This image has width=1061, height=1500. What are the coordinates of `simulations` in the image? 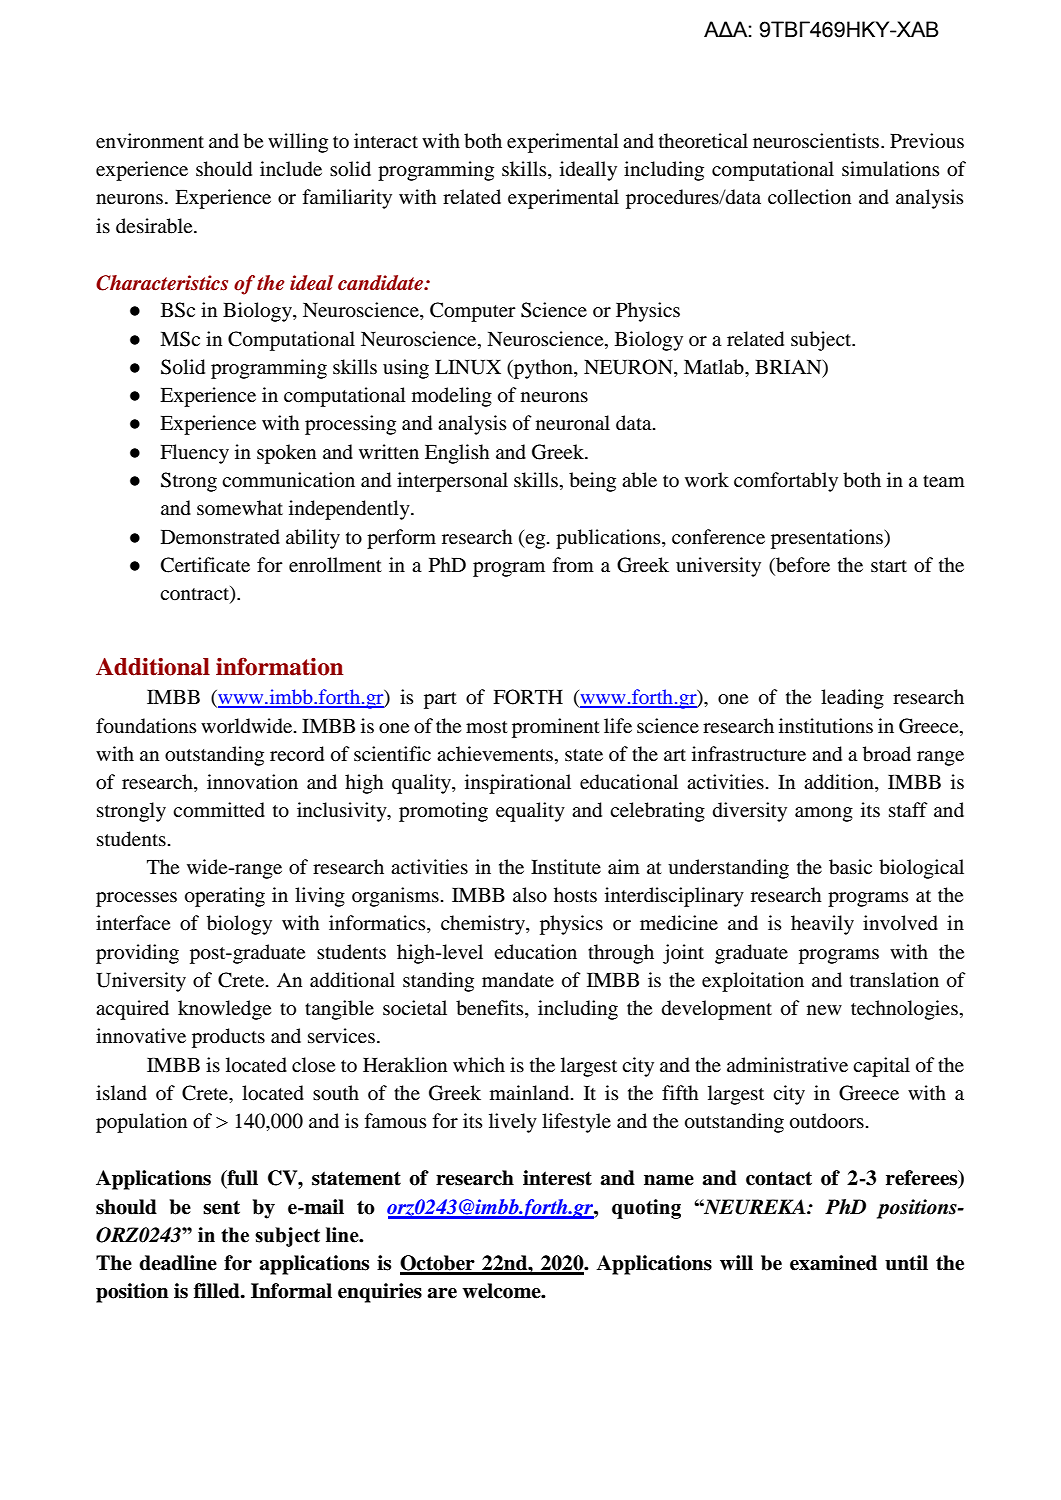 It's located at (891, 169).
